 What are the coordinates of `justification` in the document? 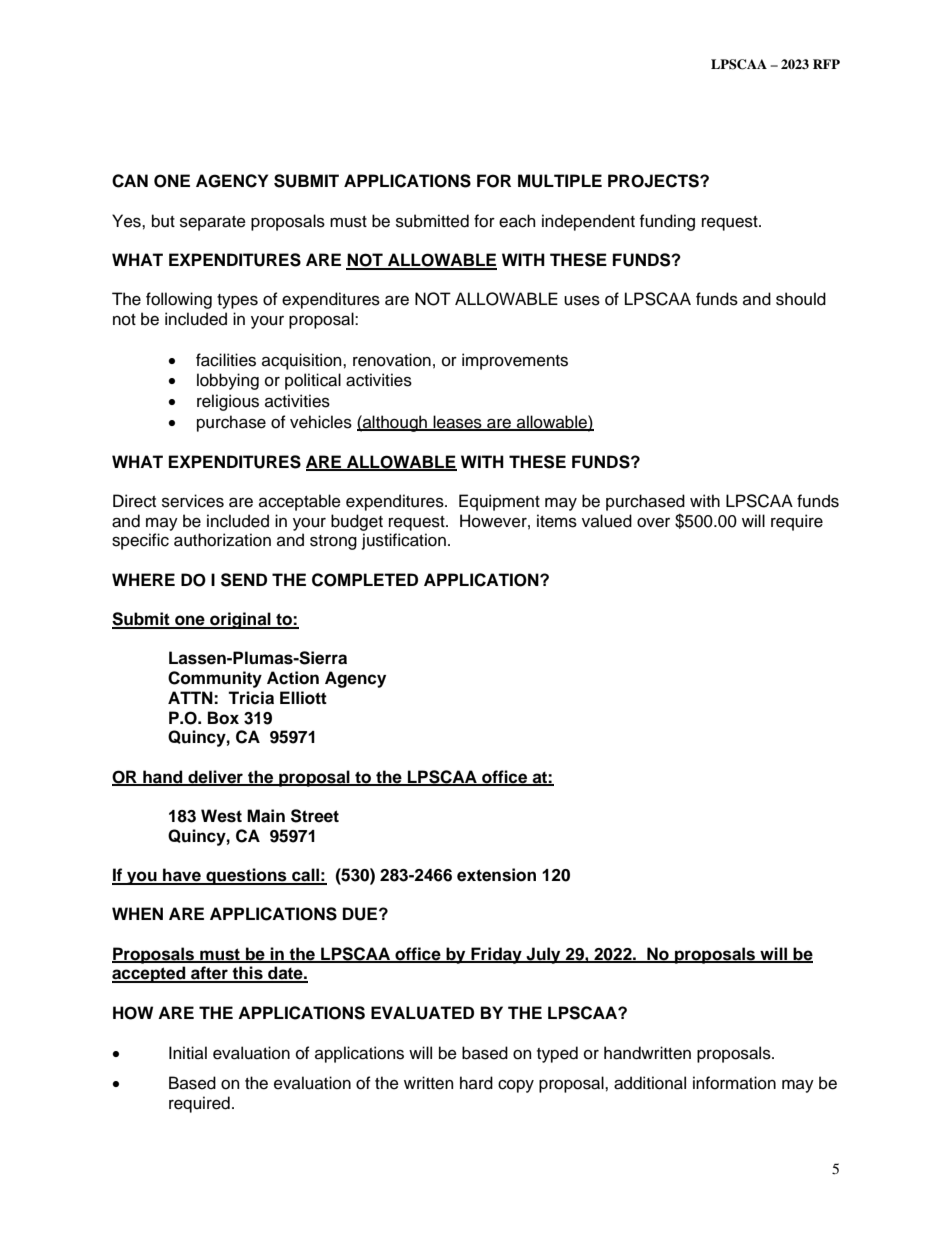 It's located at (404, 541).
